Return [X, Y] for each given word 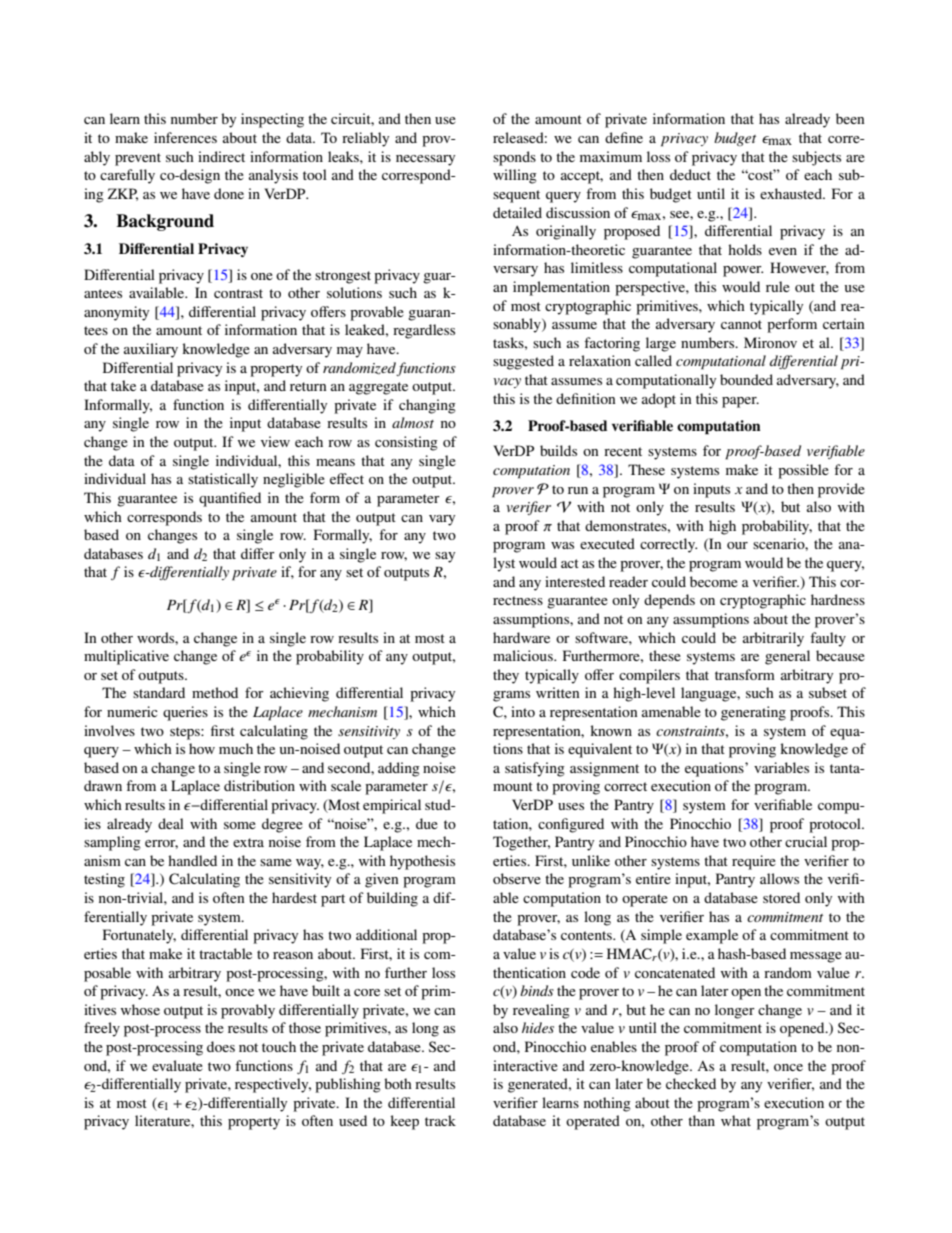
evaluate [177, 1065]
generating [753, 713]
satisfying [535, 769]
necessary [425, 160]
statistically [223, 480]
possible [803, 471]
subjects [816, 158]
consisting [406, 443]
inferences [185, 137]
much [236, 748]
